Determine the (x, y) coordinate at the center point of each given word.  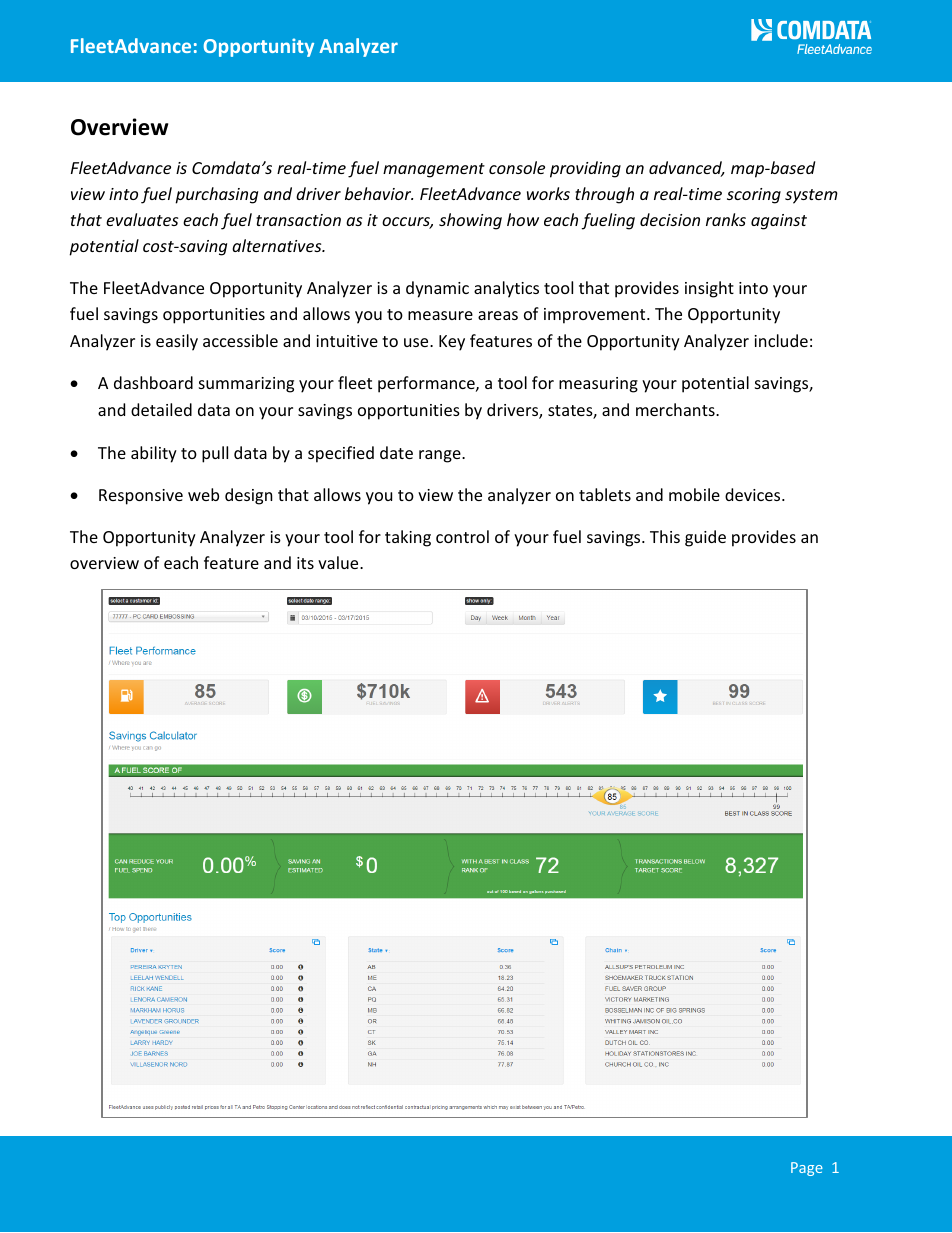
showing (470, 221)
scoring (754, 196)
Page (807, 1169)
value (339, 562)
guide (705, 538)
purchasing (216, 195)
